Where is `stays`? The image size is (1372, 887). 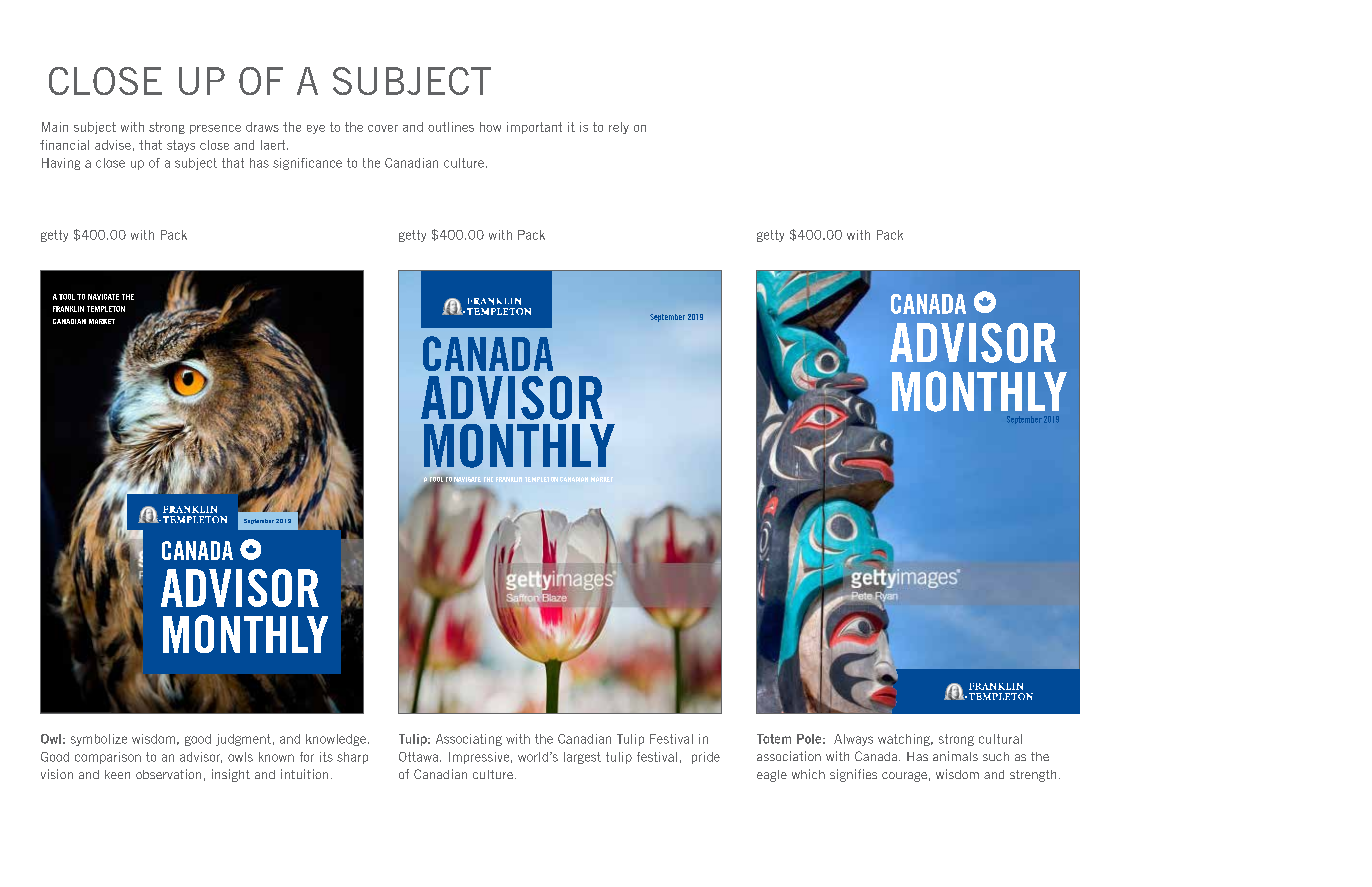
stays is located at coordinates (181, 146).
